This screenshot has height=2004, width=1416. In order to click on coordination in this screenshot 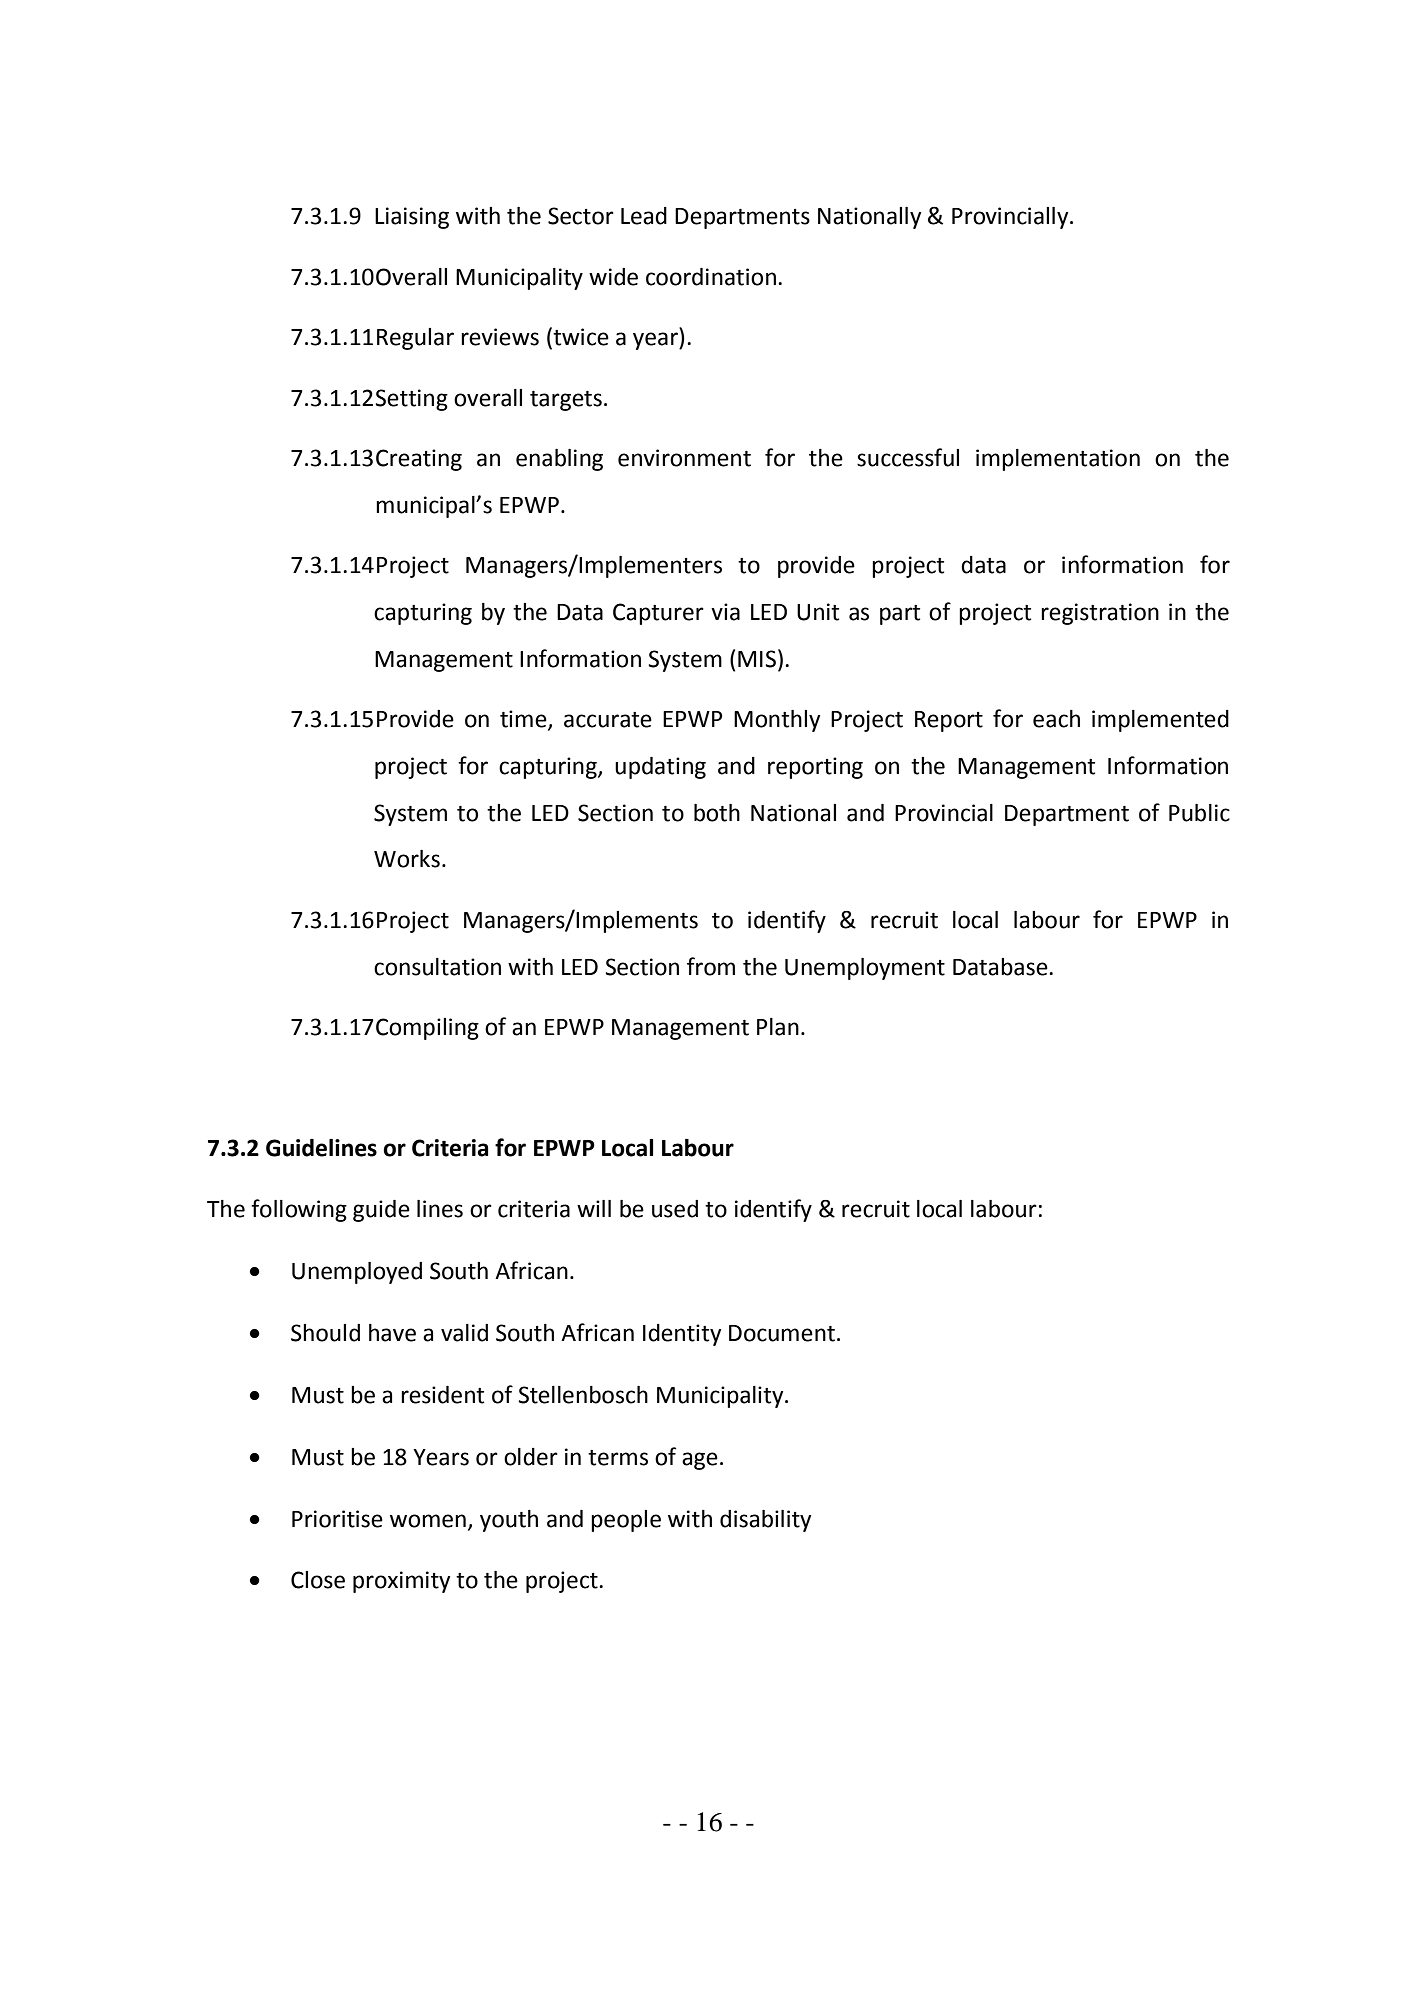, I will do `click(711, 277)`.
